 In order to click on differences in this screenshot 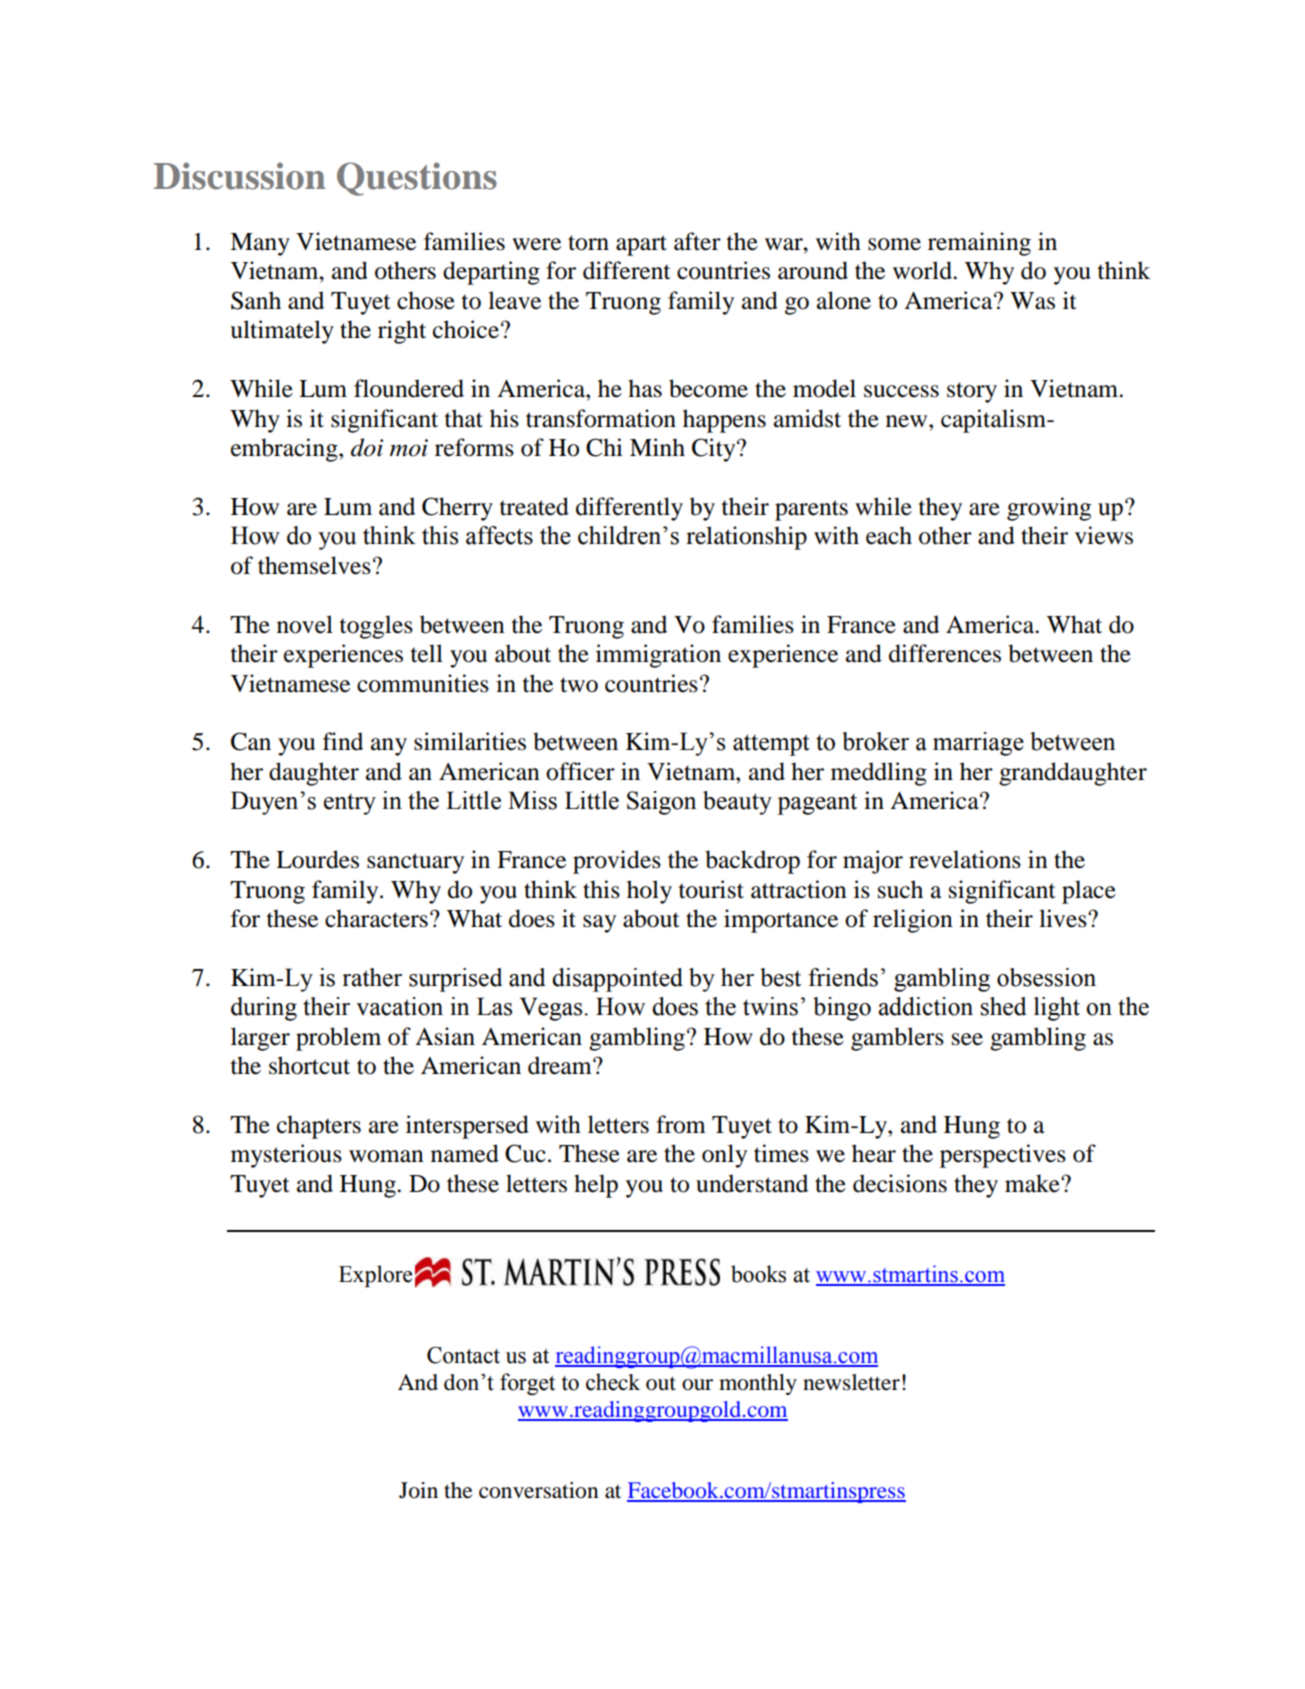, I will do `click(945, 653)`.
